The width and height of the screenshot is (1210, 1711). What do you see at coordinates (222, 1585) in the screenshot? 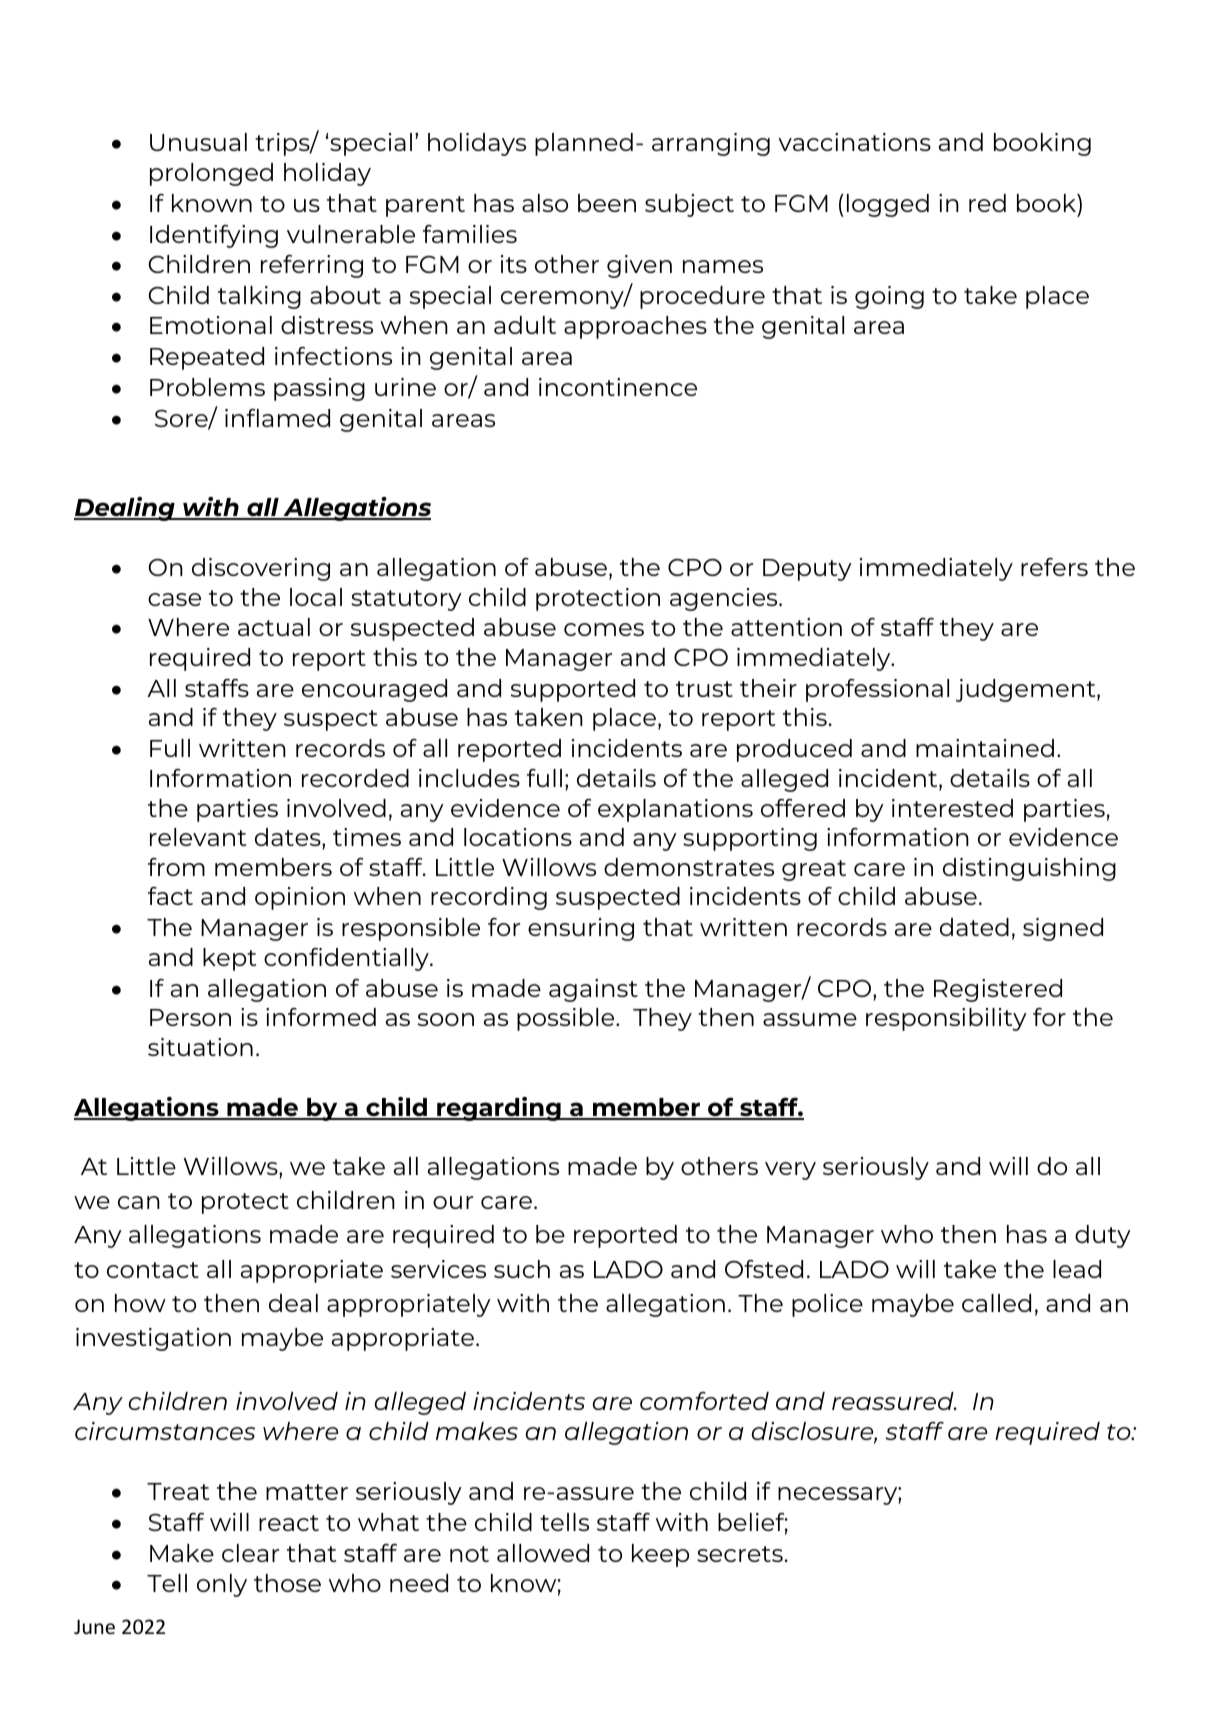
I see `only` at bounding box center [222, 1585].
